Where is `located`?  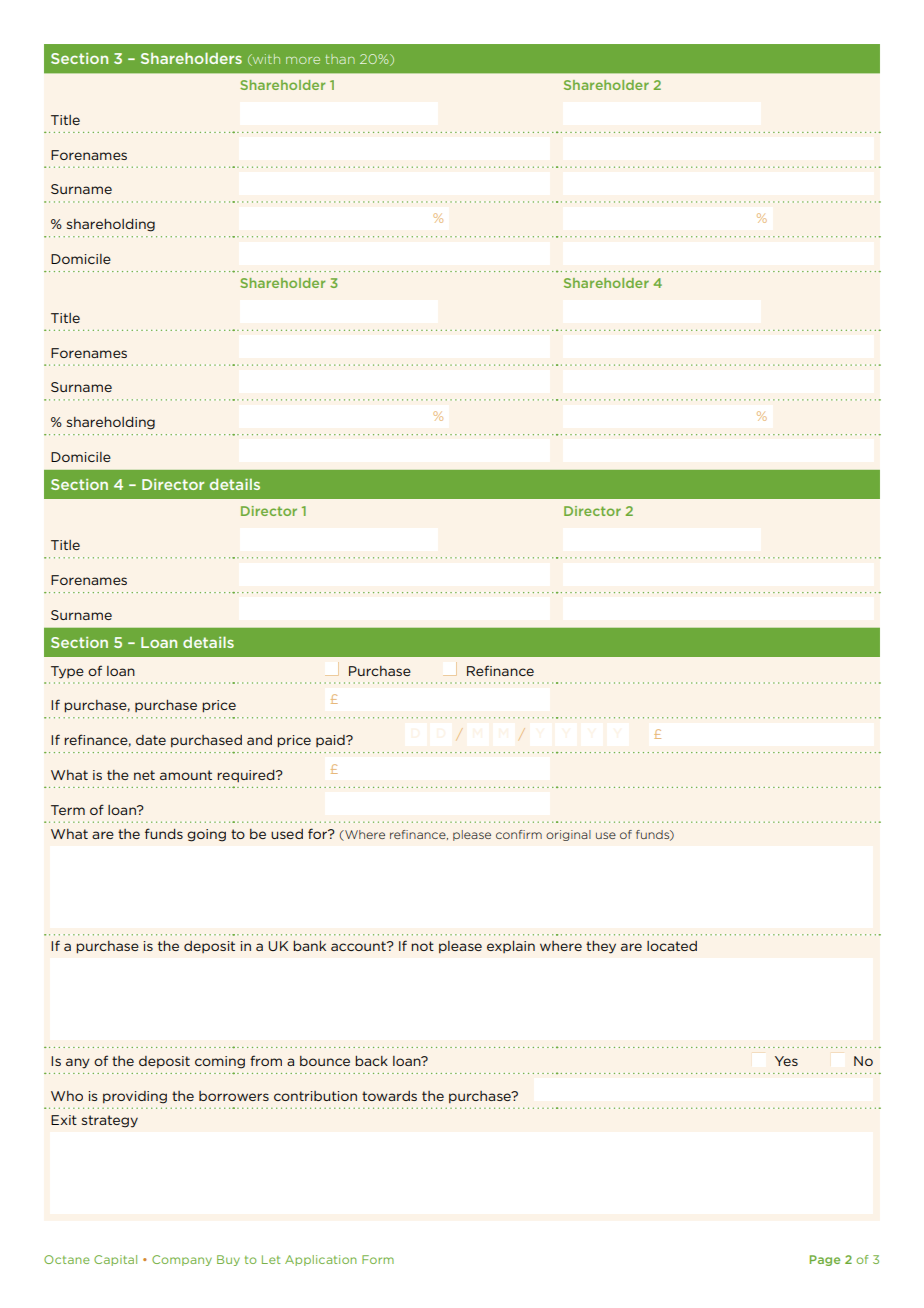
located is located at coordinates (672, 946).
